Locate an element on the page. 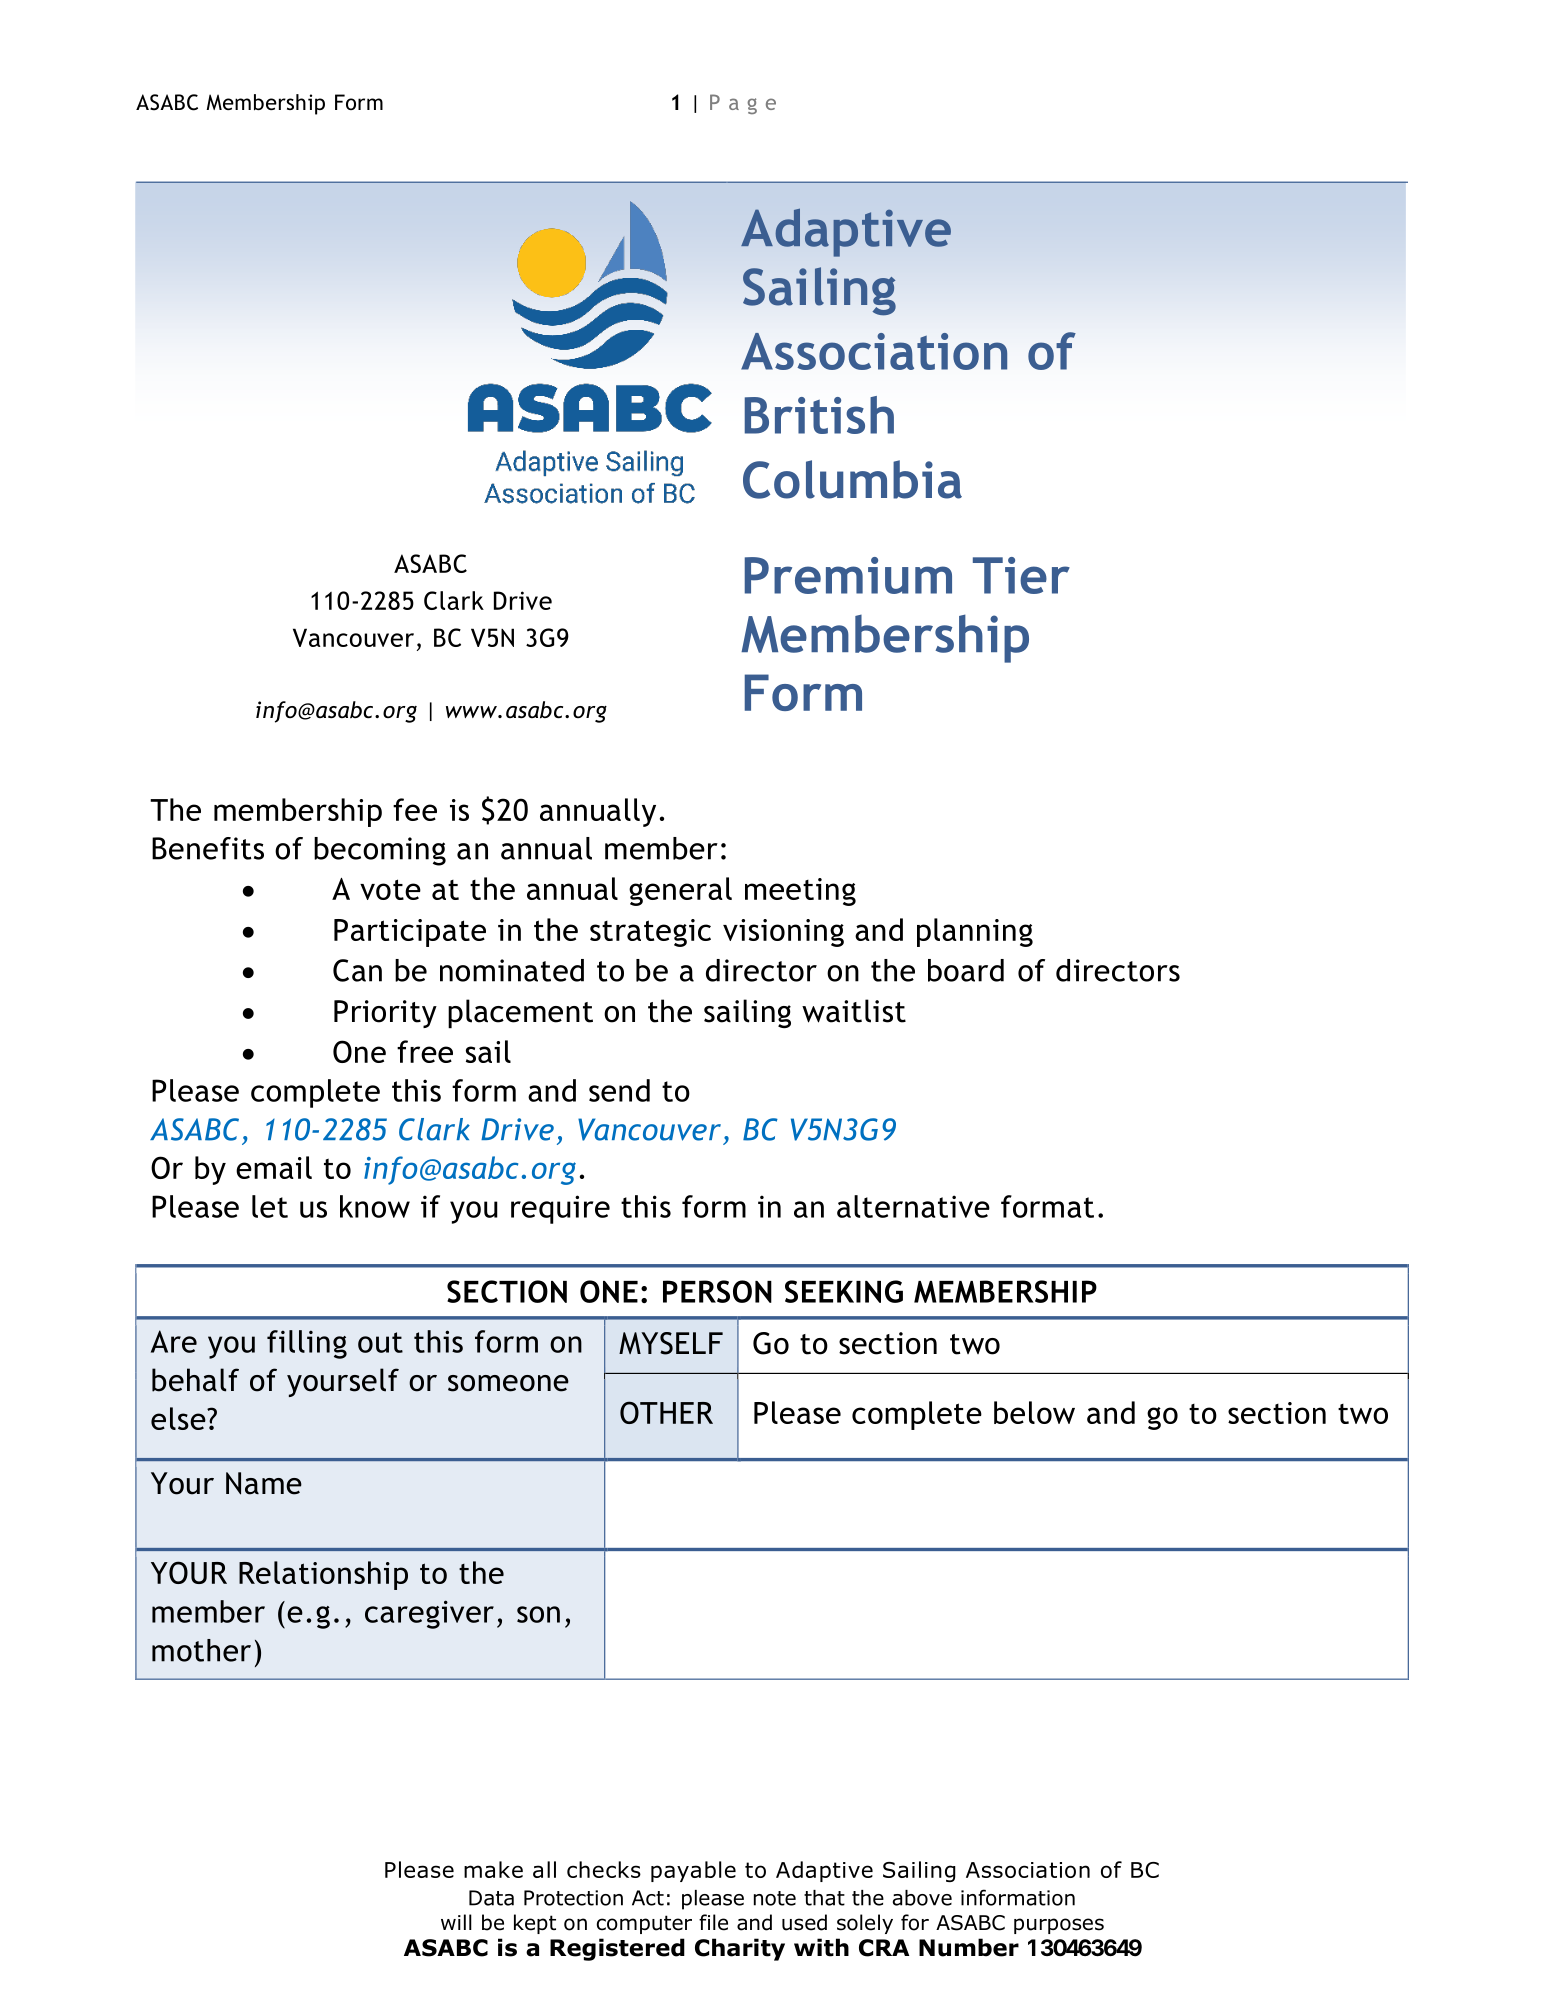 The image size is (1544, 1998). Columbia is located at coordinates (852, 479).
